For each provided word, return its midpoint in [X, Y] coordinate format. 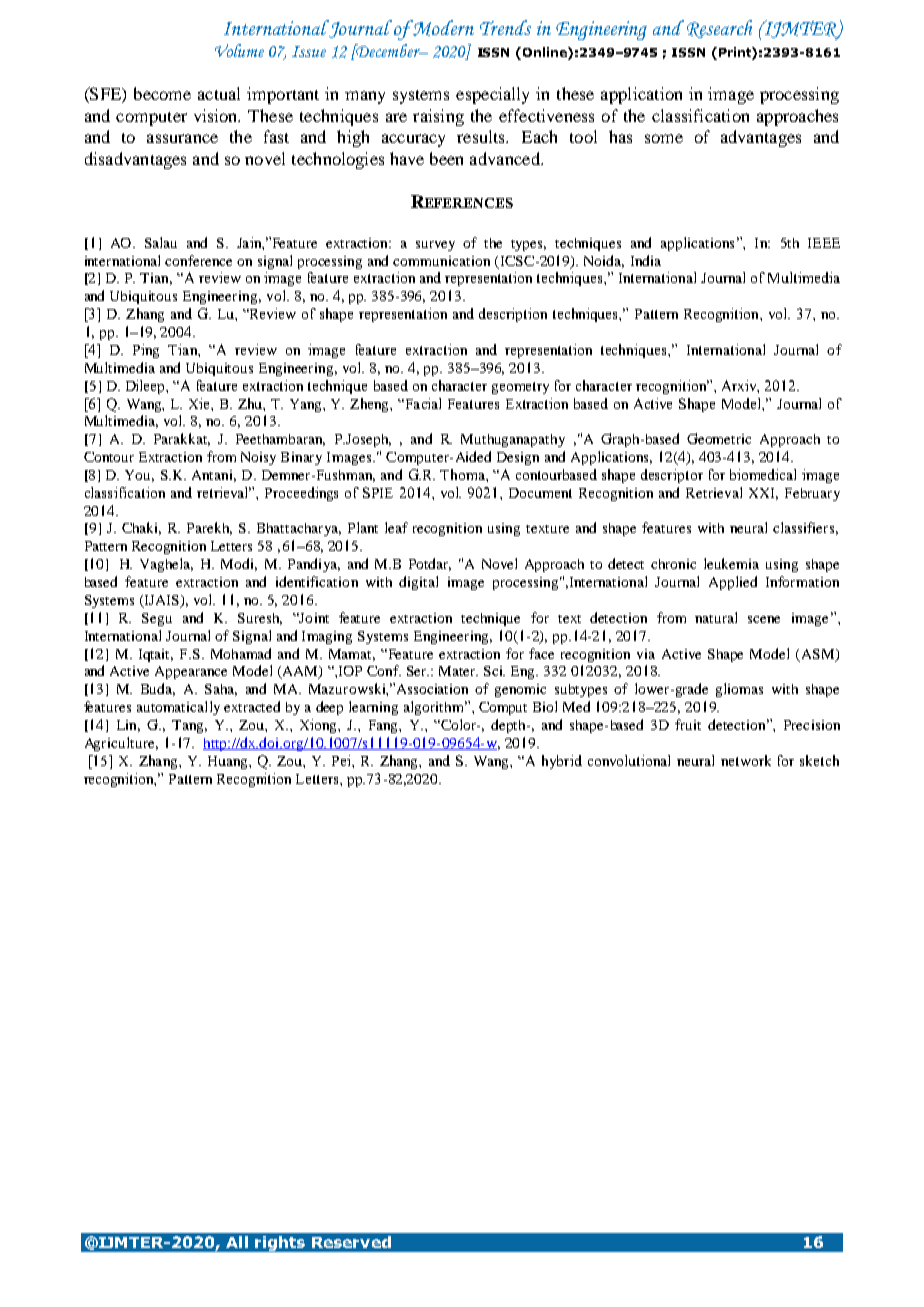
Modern [443, 28]
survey [435, 246]
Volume [239, 50]
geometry [520, 388]
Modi [239, 564]
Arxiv [740, 386]
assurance [182, 138]
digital [418, 583]
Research [719, 29]
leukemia [731, 563]
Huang [229, 762]
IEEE [824, 243]
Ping [146, 351]
